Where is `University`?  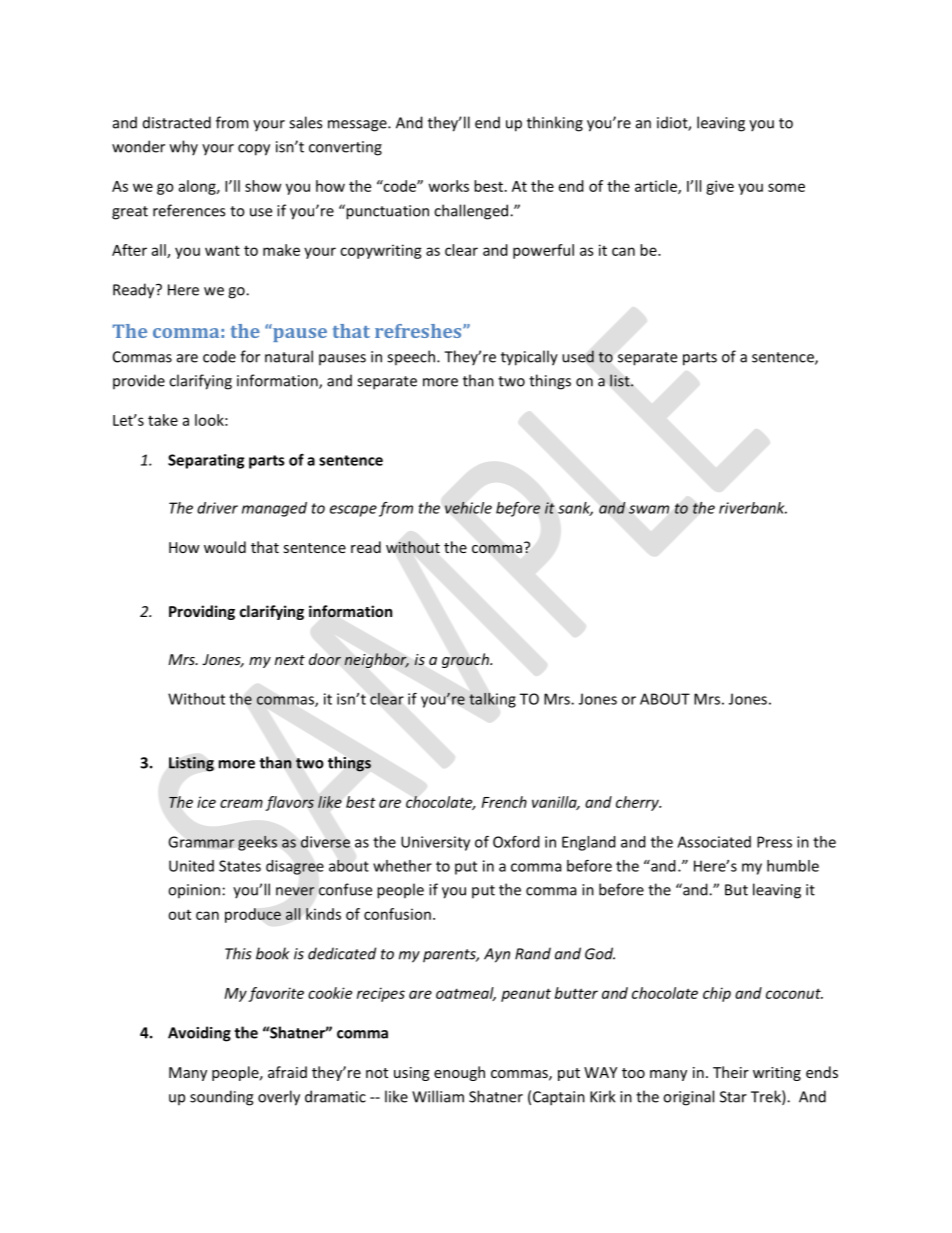
University is located at coordinates (435, 843).
